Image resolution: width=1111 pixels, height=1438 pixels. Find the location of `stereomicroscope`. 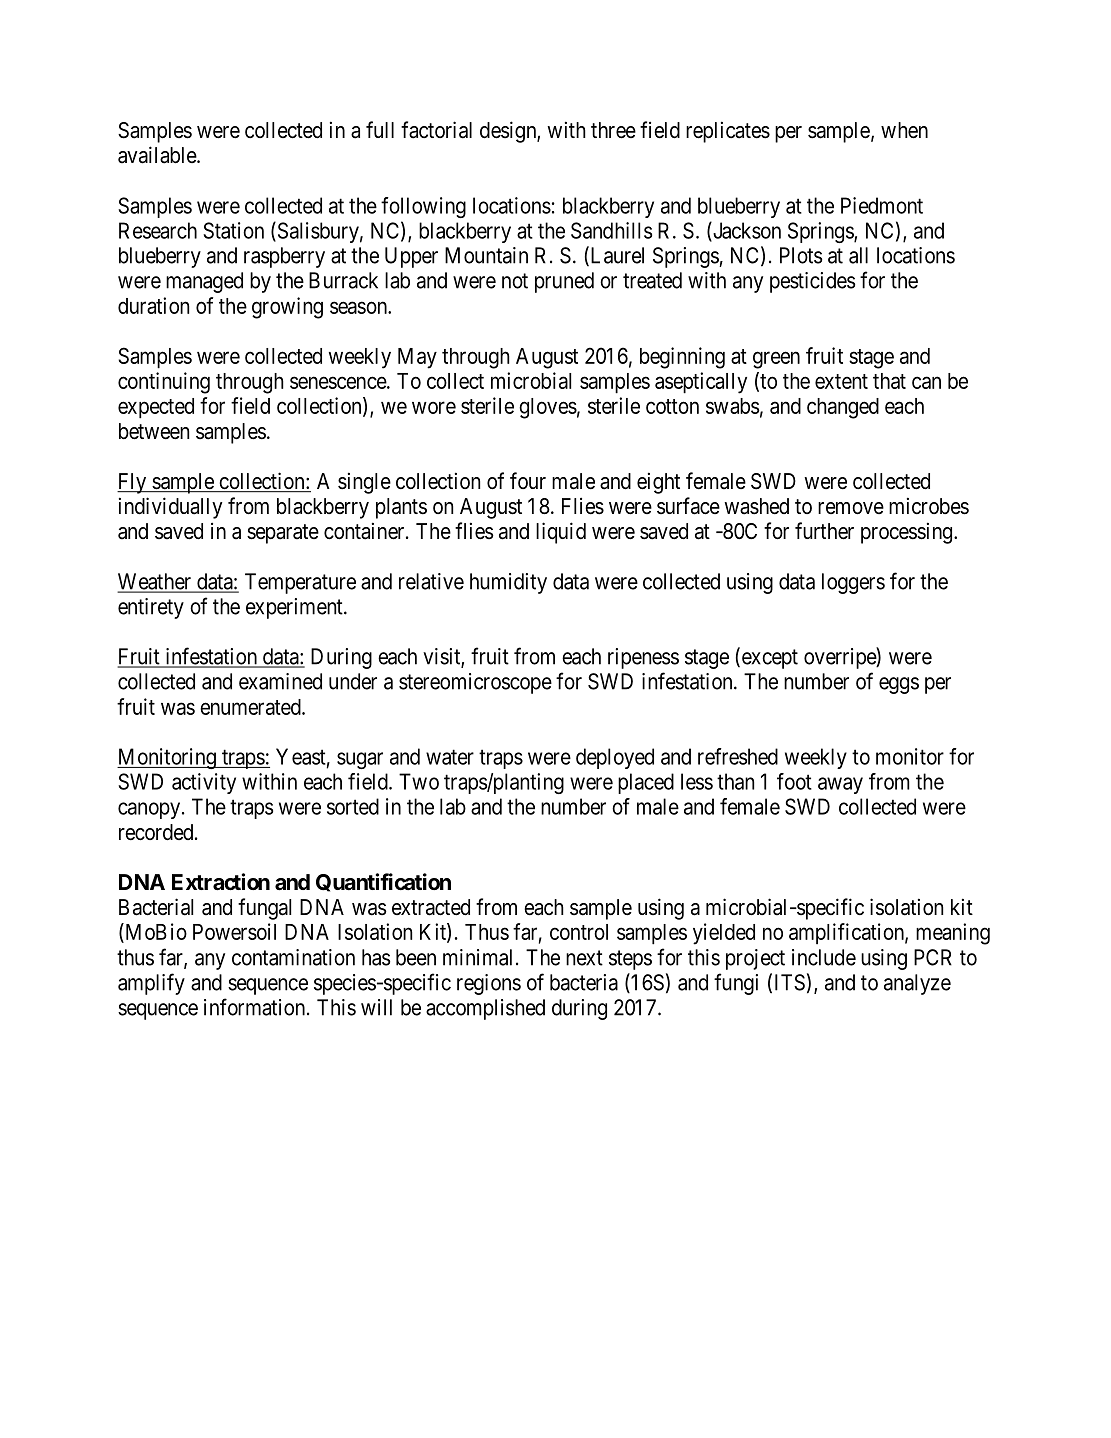

stereomicroscope is located at coordinates (475, 683).
